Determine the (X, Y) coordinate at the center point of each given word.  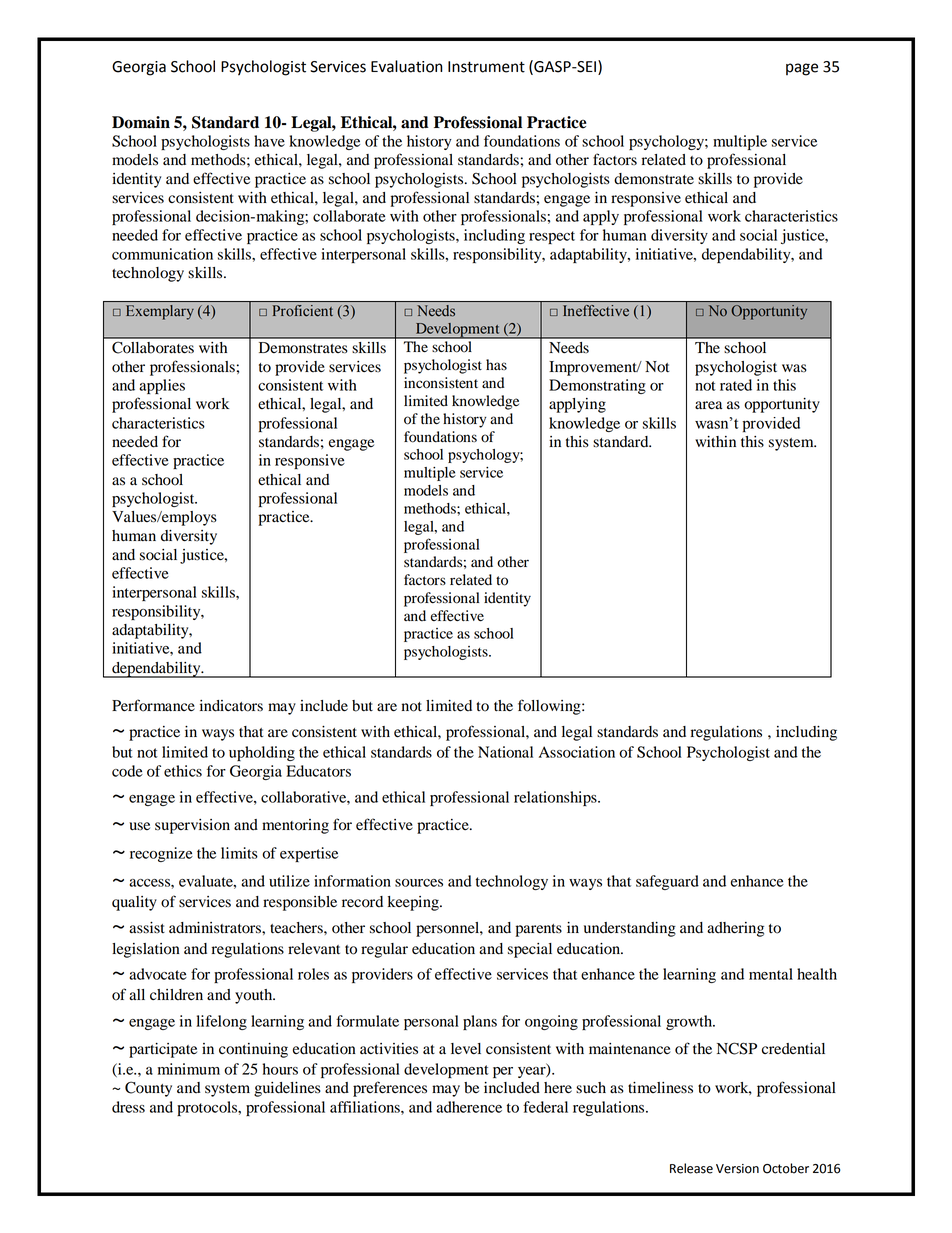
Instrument (486, 67)
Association (577, 752)
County (148, 1089)
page (802, 69)
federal (545, 1107)
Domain (141, 122)
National (505, 752)
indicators (231, 706)
